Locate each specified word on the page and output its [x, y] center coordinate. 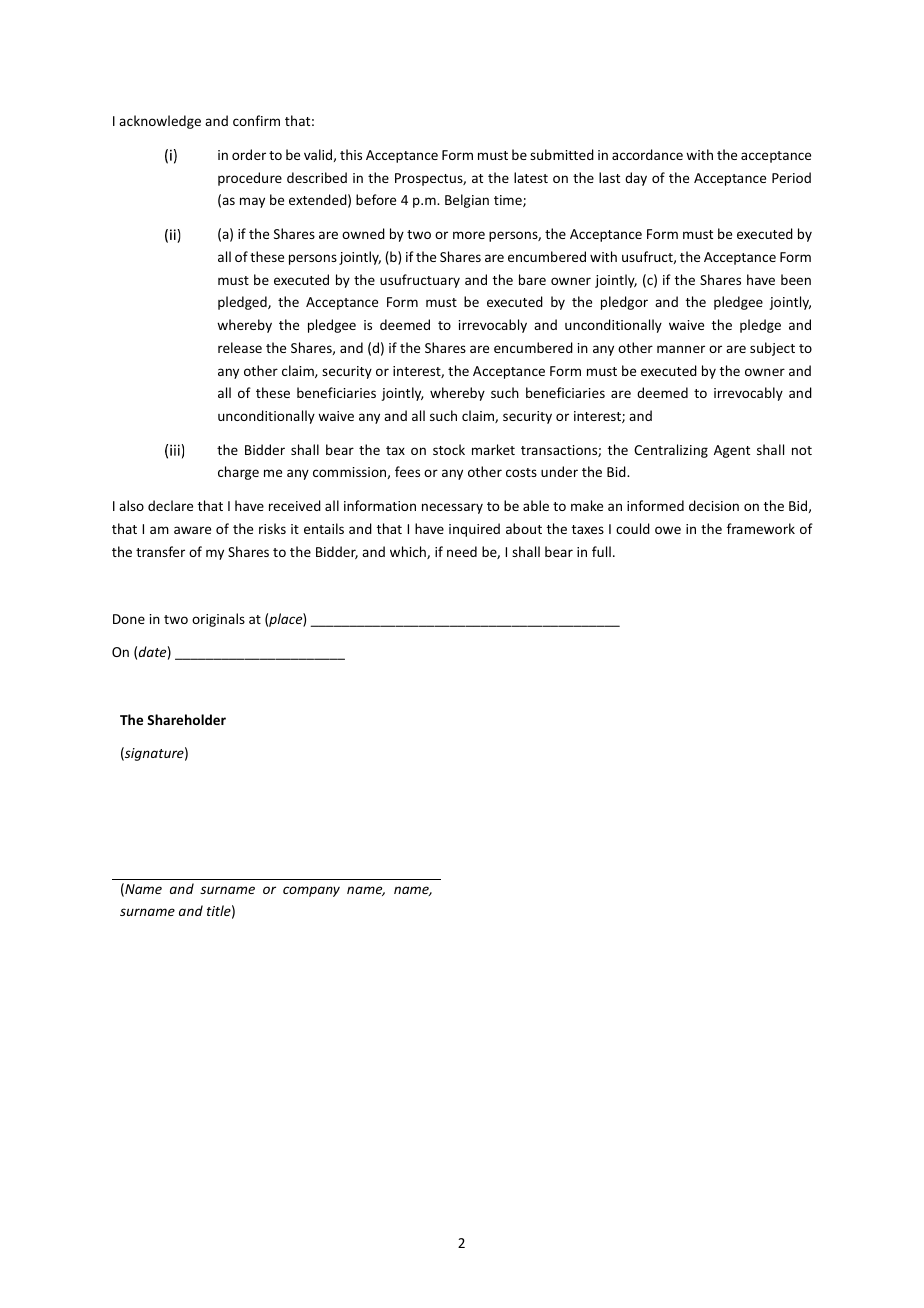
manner [681, 349]
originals [218, 620]
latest [531, 177]
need [462, 551]
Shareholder [186, 719]
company [311, 891]
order [249, 154]
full [601, 551]
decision [714, 505]
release [240, 347]
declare [170, 505]
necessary [452, 508]
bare [532, 279]
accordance [647, 154]
